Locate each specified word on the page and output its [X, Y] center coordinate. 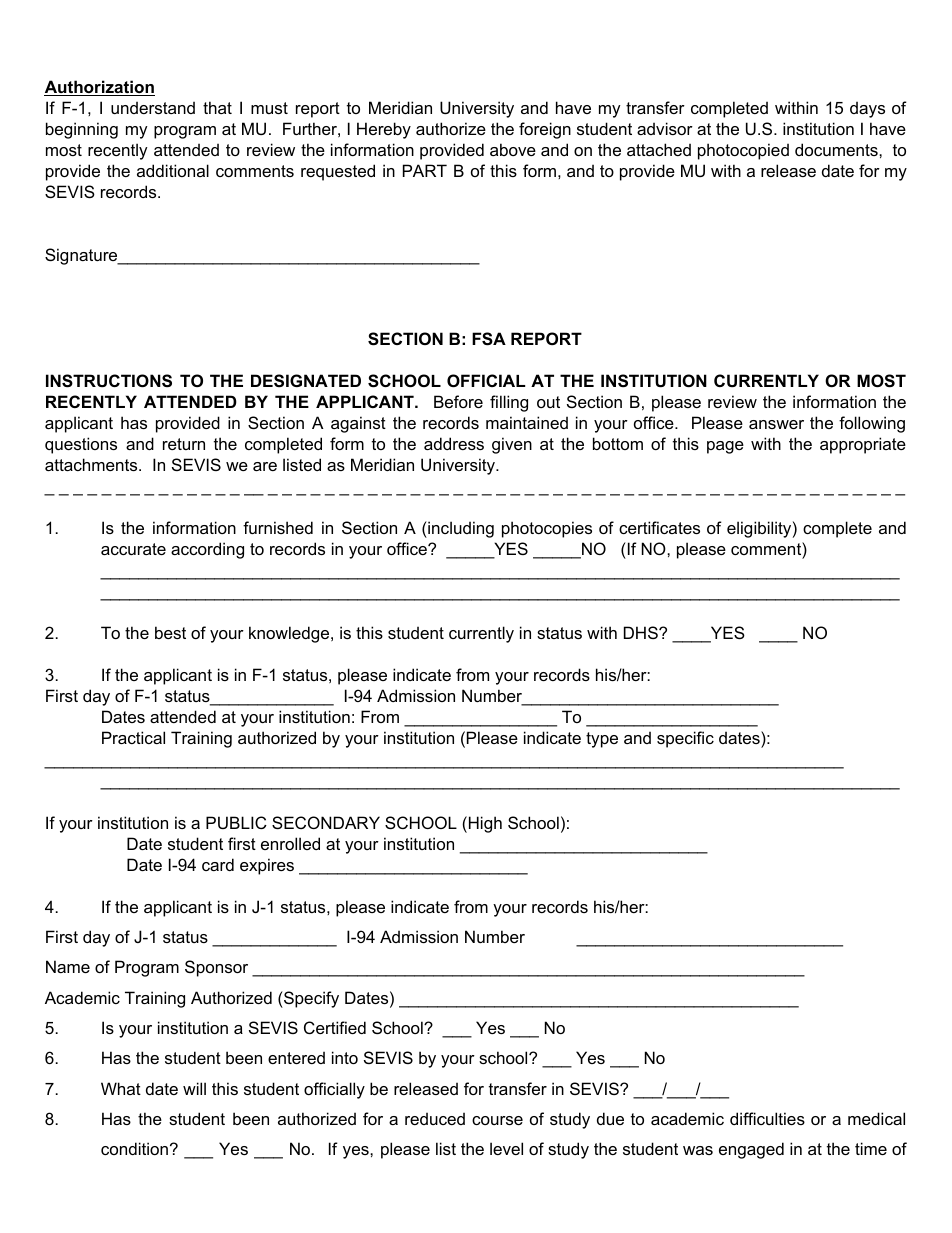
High [485, 824]
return [184, 444]
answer [776, 424]
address [454, 443]
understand [153, 107]
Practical [133, 737]
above [513, 149]
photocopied [743, 151]
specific [685, 739]
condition [136, 1148]
